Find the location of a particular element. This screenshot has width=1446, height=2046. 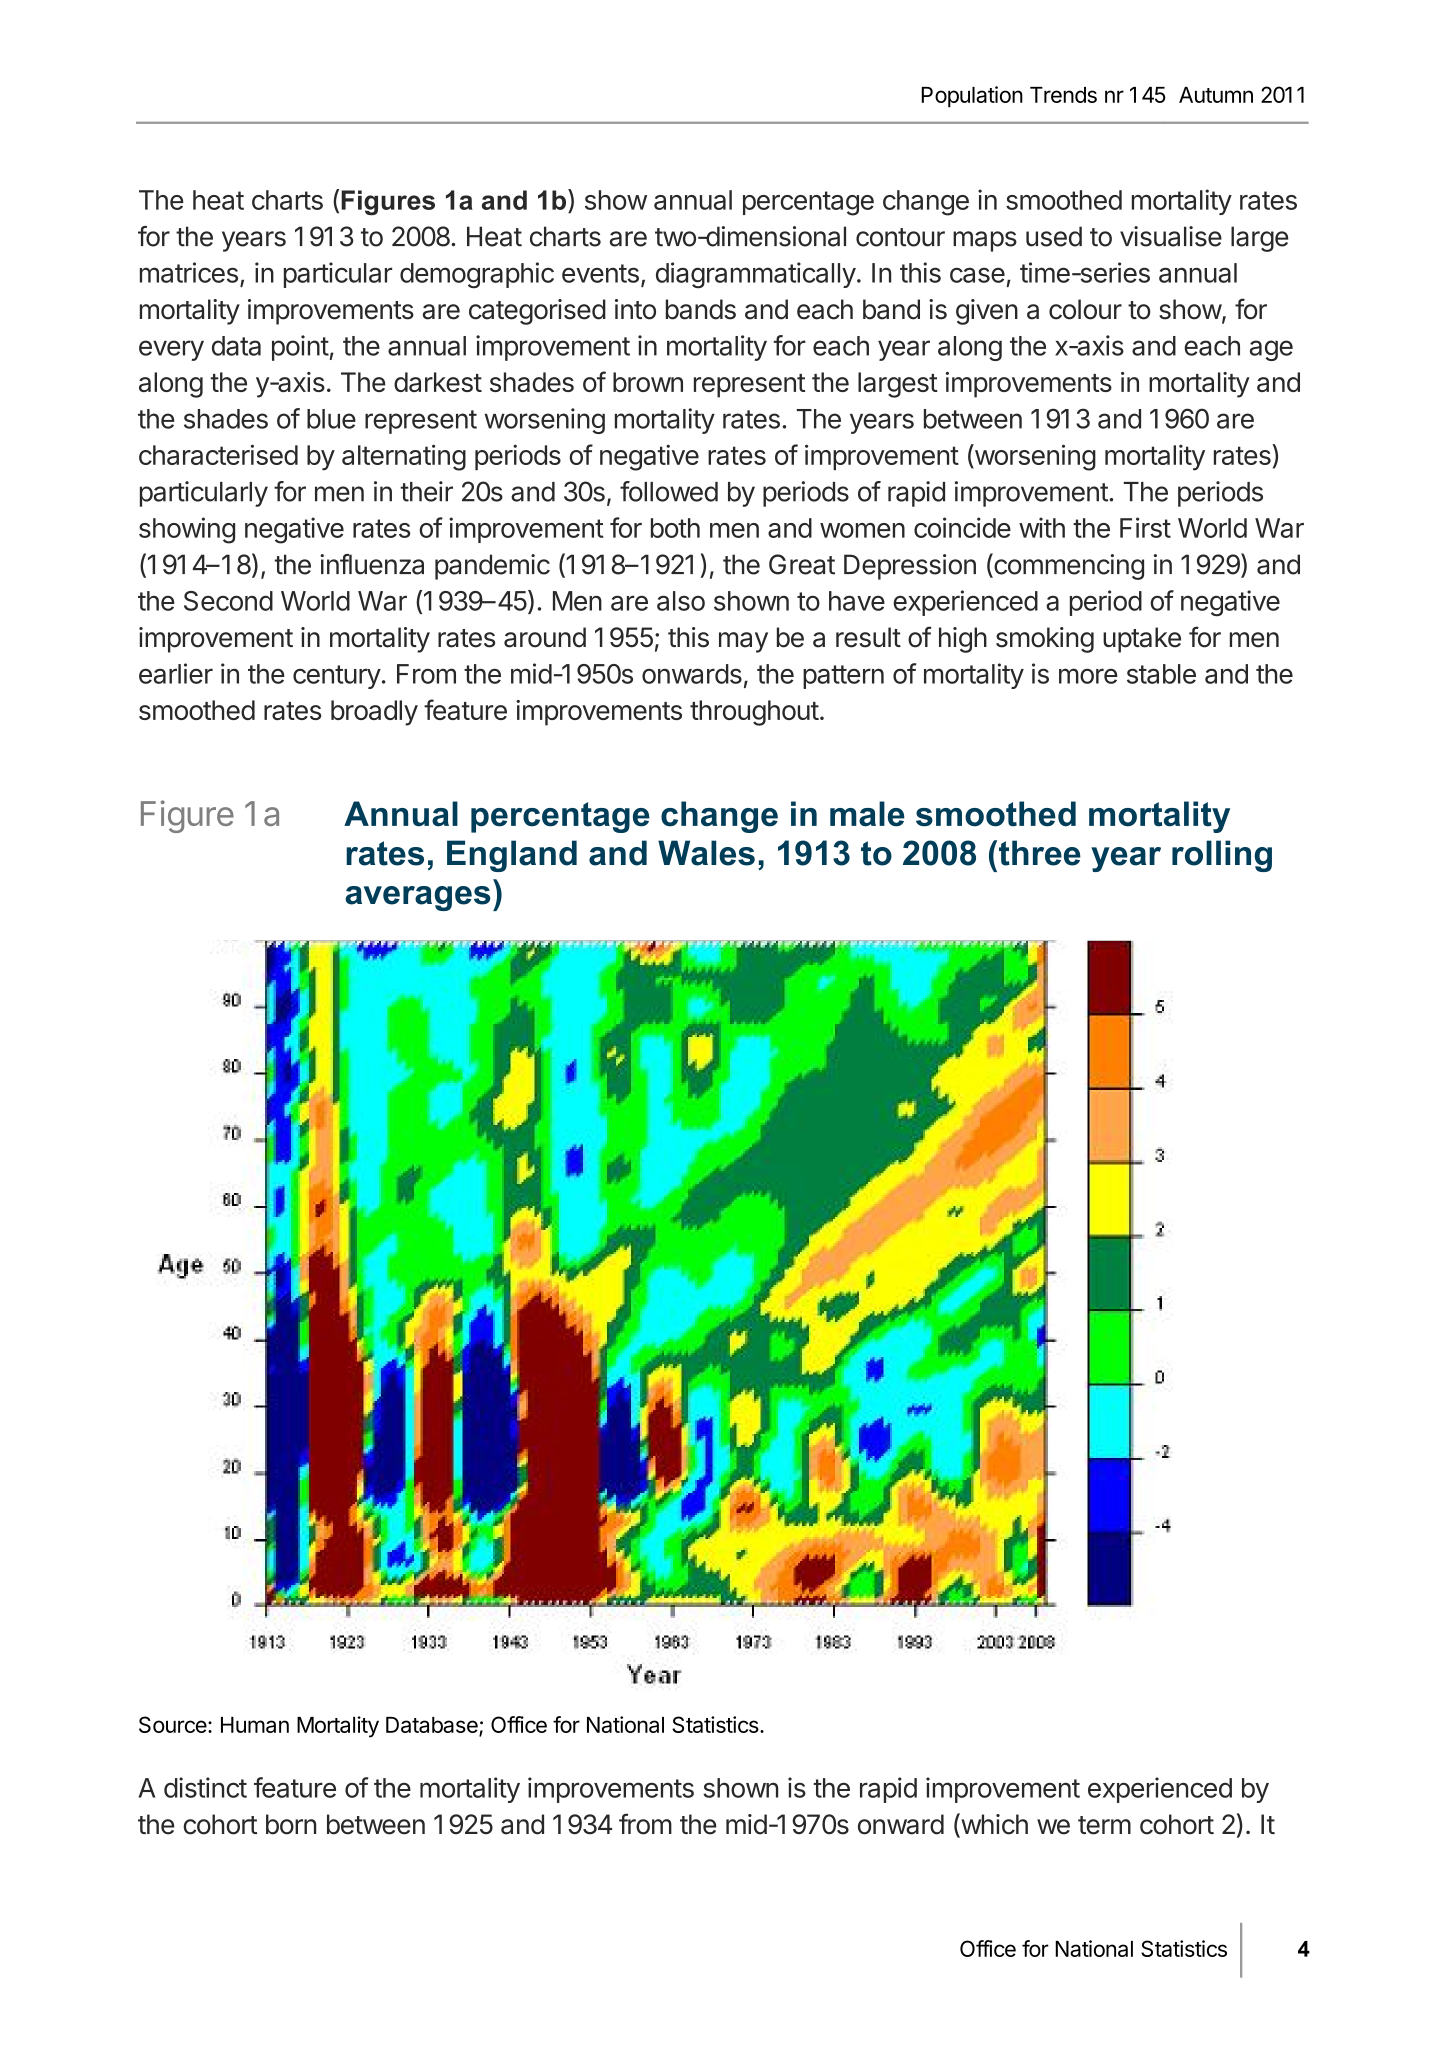

both is located at coordinates (675, 528).
